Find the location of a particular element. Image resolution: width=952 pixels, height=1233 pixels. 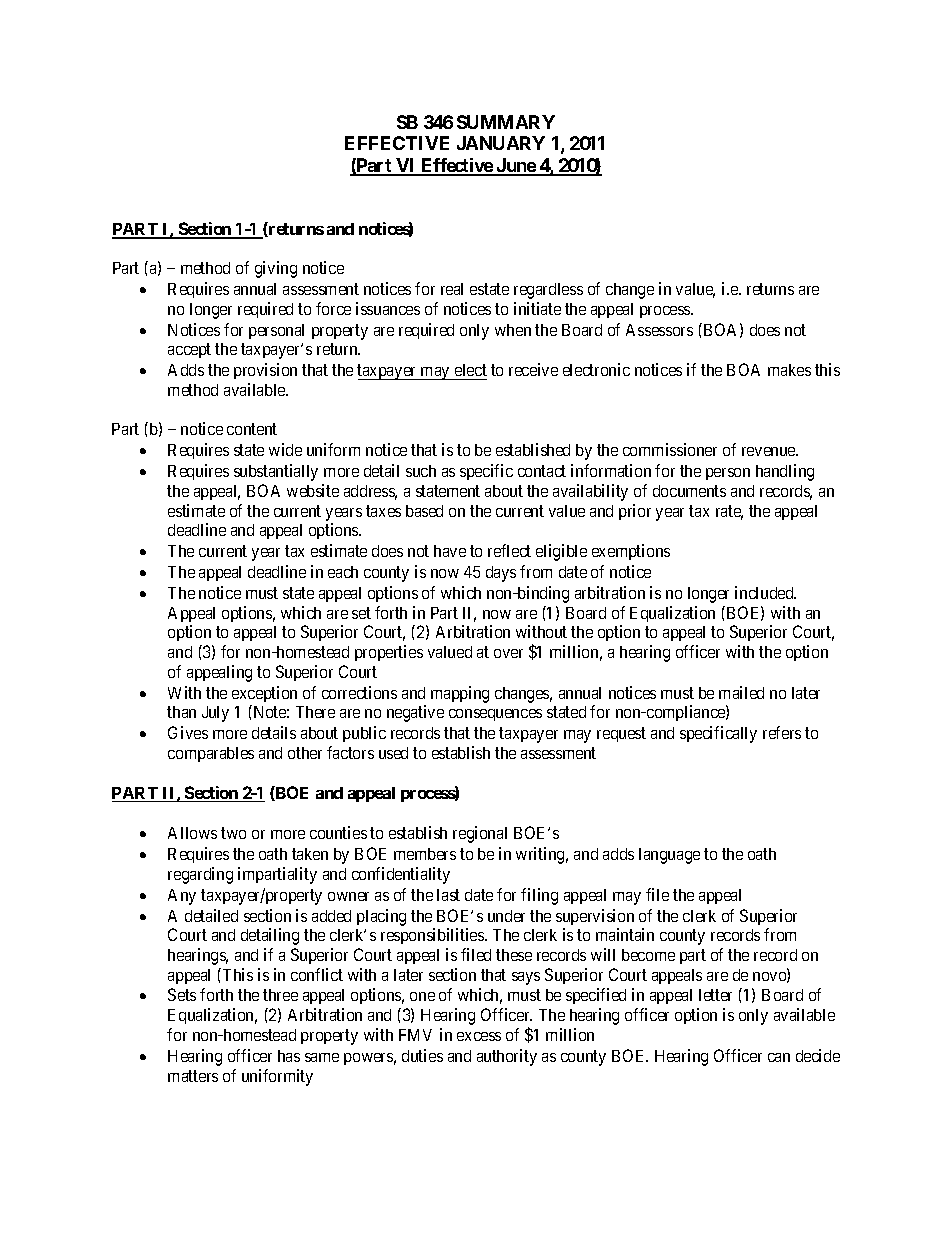

mapping is located at coordinates (460, 694).
